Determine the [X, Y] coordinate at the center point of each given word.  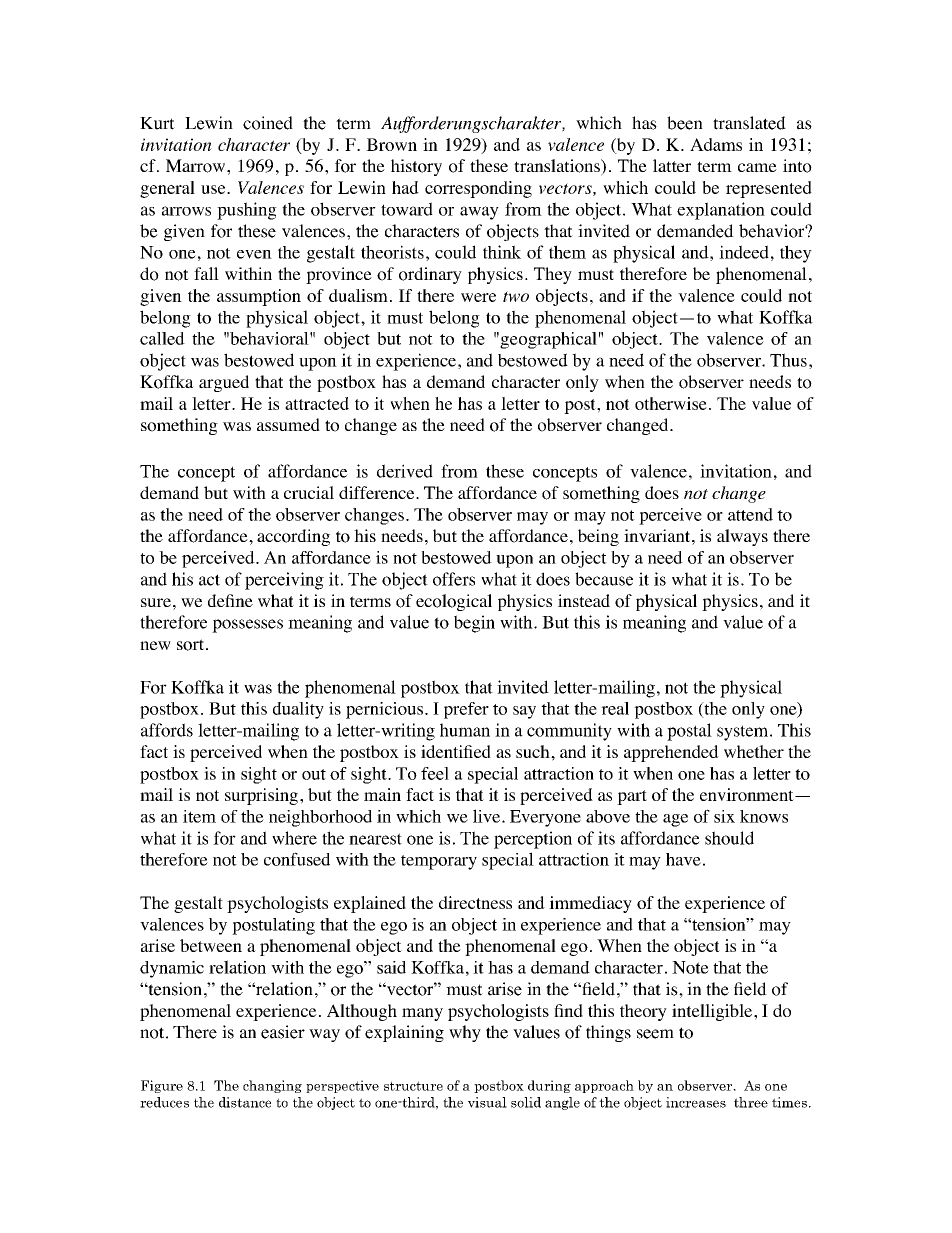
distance [245, 1102]
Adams [716, 144]
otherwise [671, 403]
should [729, 838]
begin [474, 624]
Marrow [197, 166]
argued [224, 383]
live [488, 816]
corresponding [478, 189]
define [230, 600]
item [199, 816]
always [742, 537]
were [478, 297]
